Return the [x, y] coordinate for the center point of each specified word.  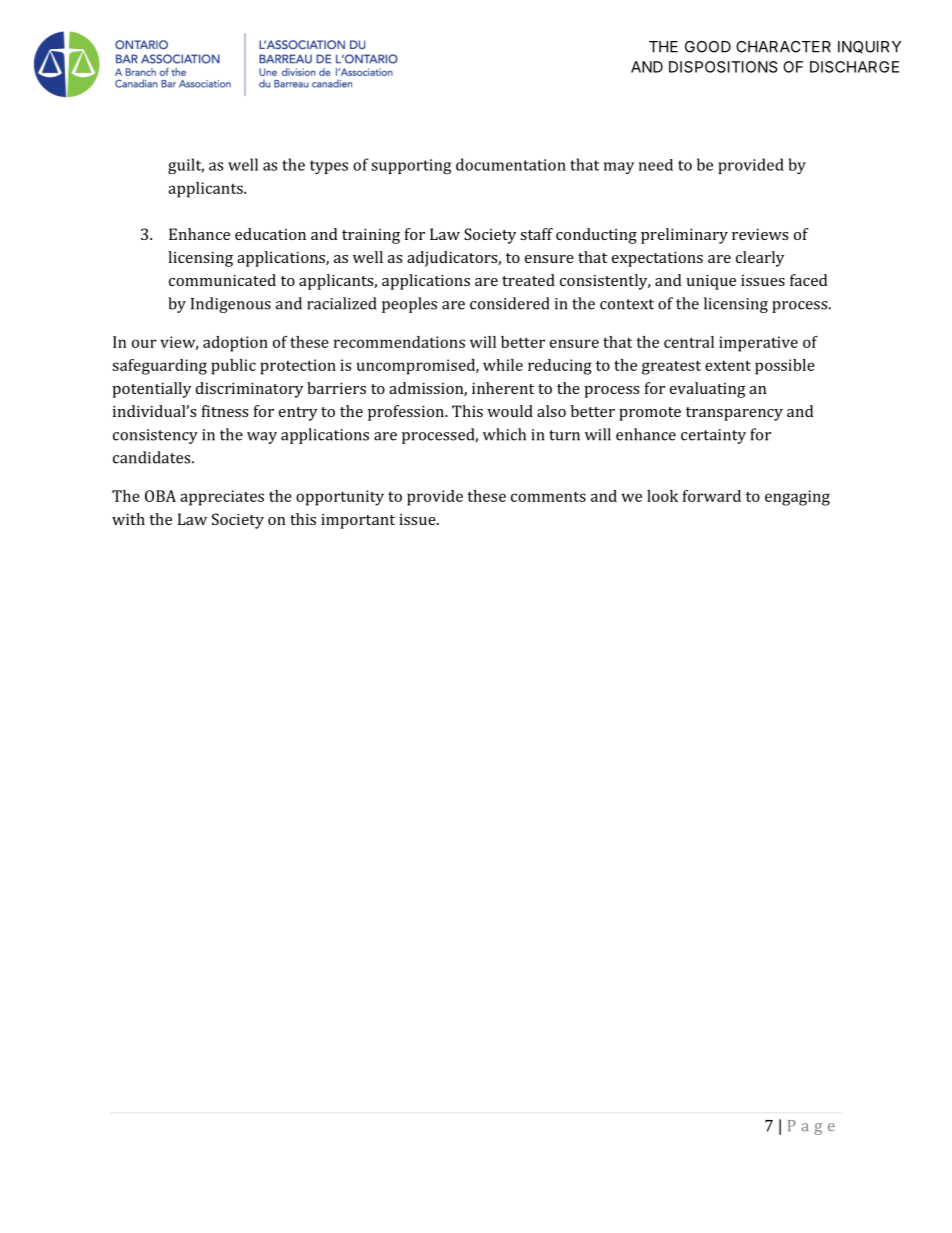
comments [548, 496]
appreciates [222, 498]
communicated [222, 280]
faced [808, 280]
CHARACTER [783, 47]
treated [528, 280]
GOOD [708, 47]
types [329, 167]
